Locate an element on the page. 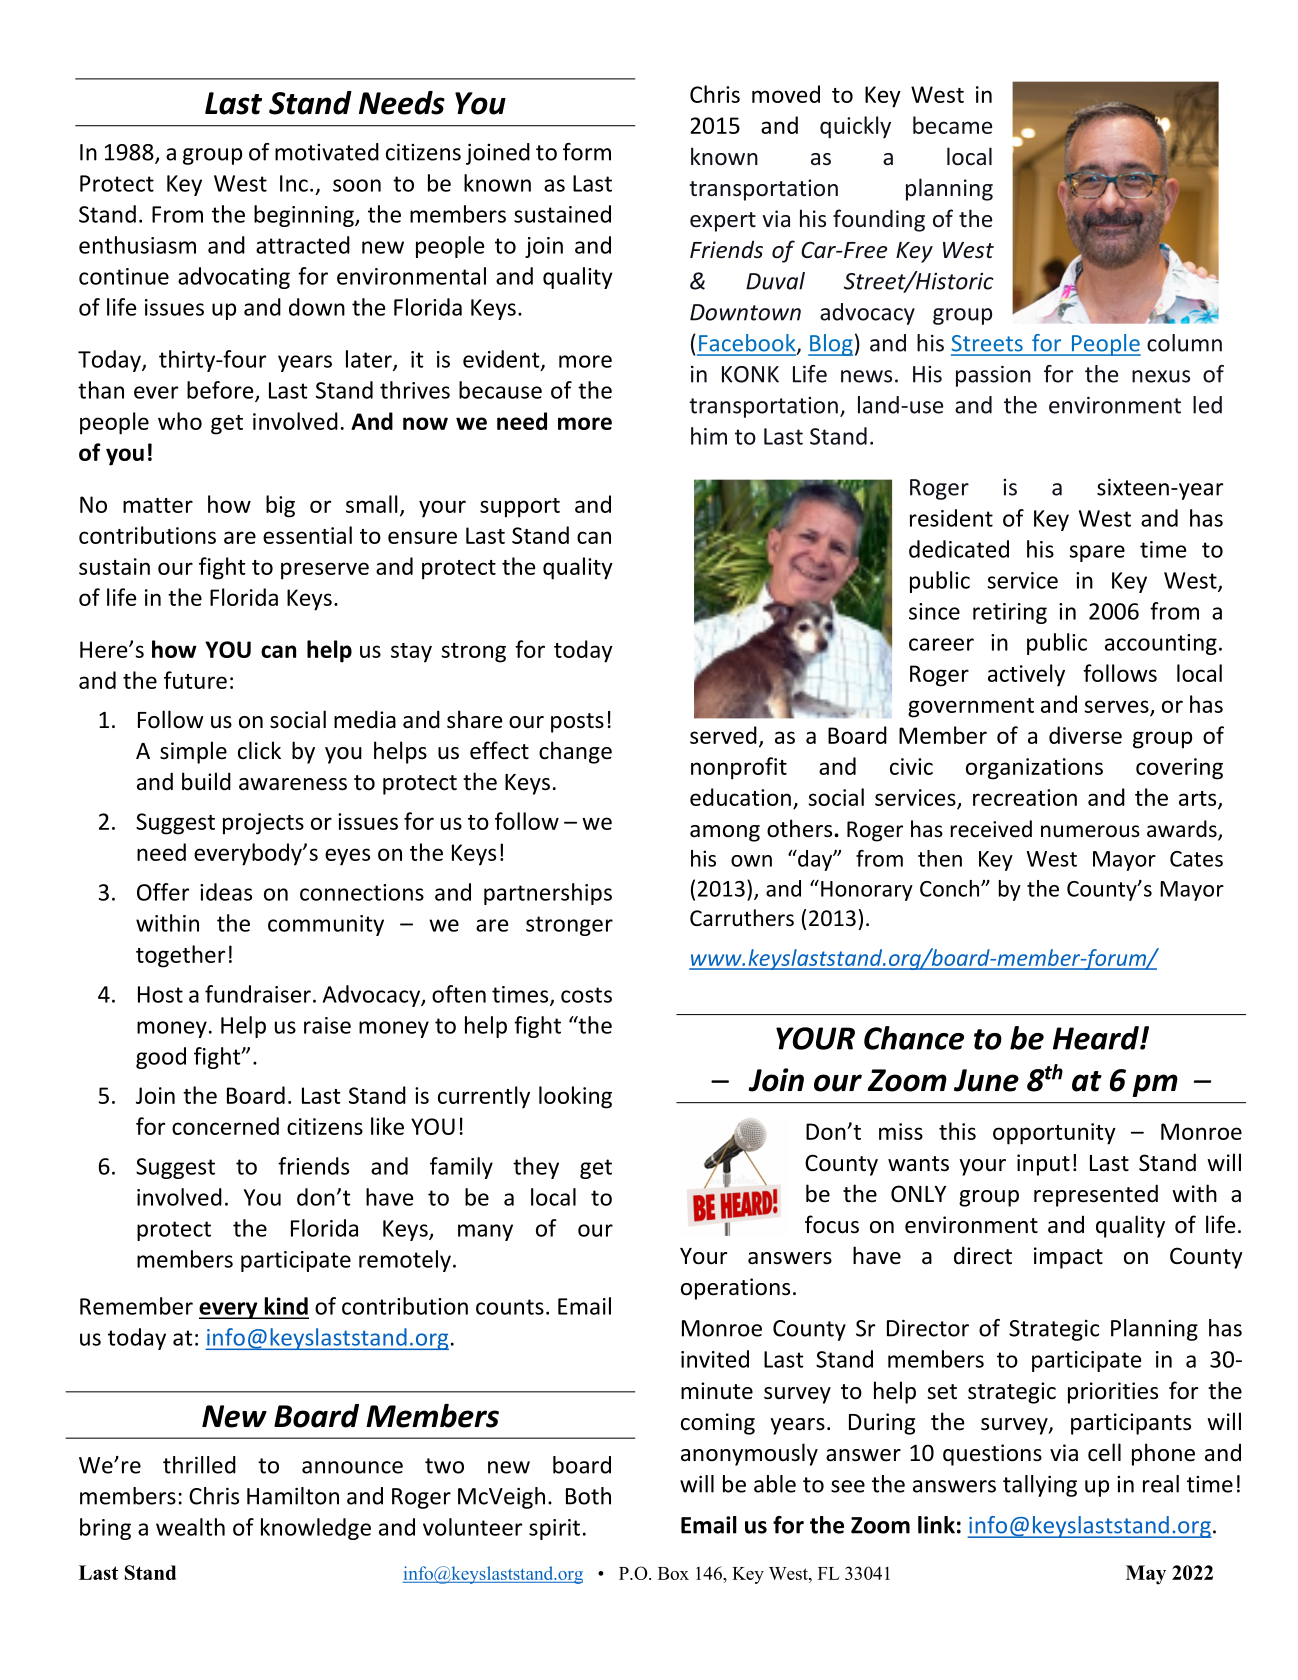  tallying is located at coordinates (1040, 1486).
